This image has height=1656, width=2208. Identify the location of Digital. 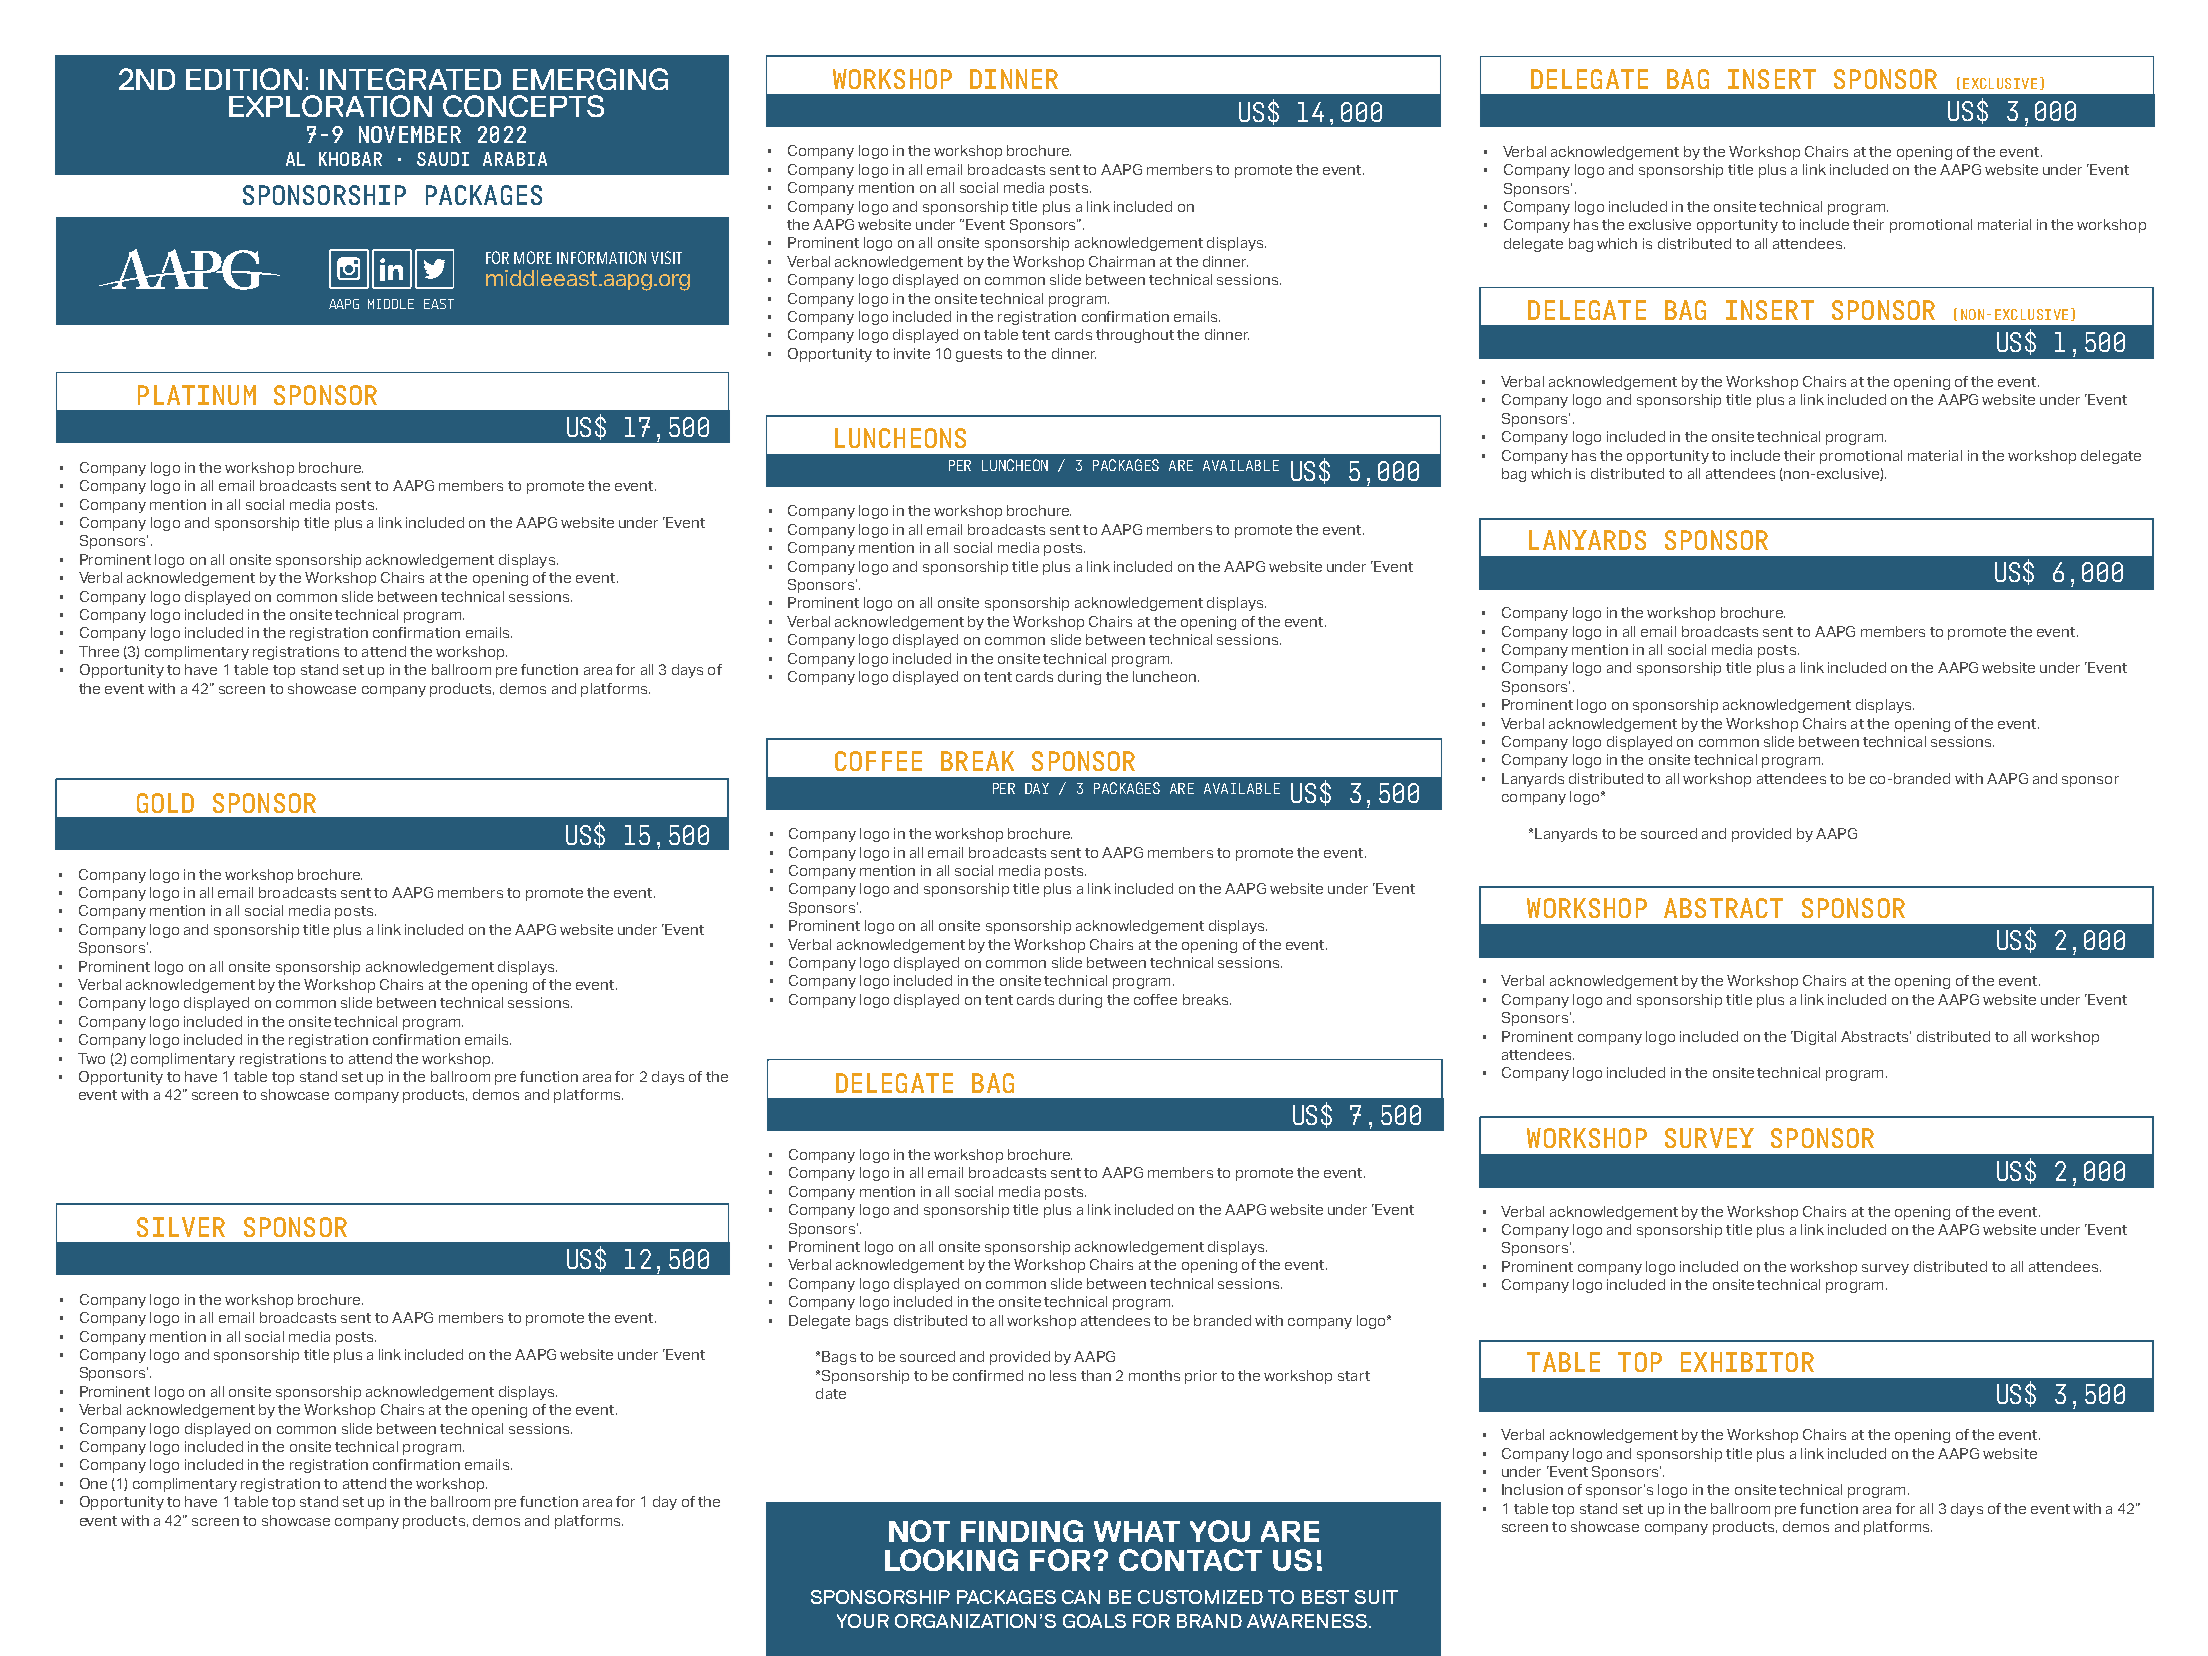
(1814, 1038).
